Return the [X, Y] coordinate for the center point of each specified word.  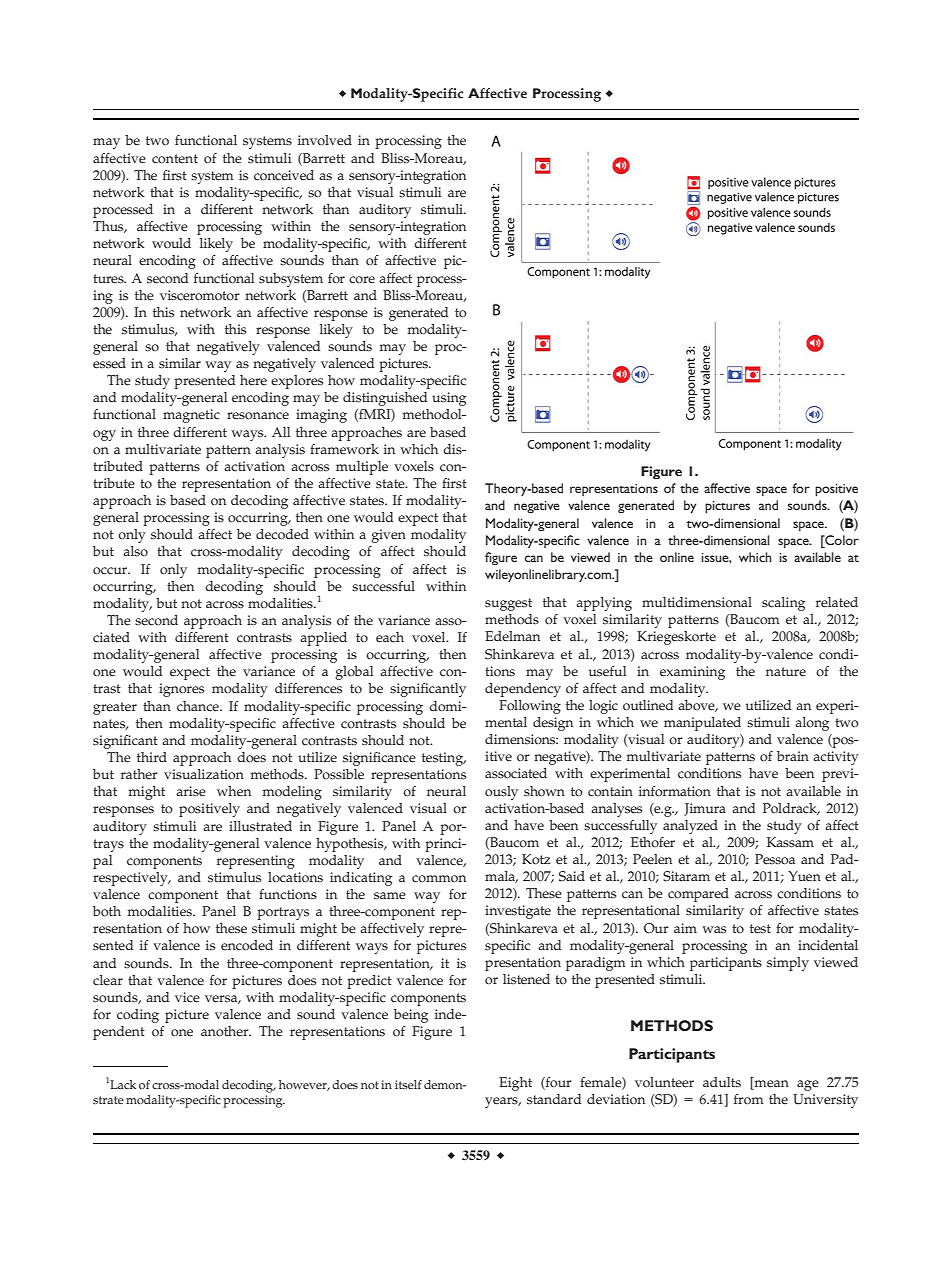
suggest [508, 604]
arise [191, 791]
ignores [181, 690]
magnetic [191, 416]
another [226, 1031]
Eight [515, 1084]
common [439, 879]
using [449, 399]
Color [841, 540]
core [362, 280]
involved [325, 140]
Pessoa [775, 859]
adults [722, 1082]
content [175, 159]
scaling [783, 604]
